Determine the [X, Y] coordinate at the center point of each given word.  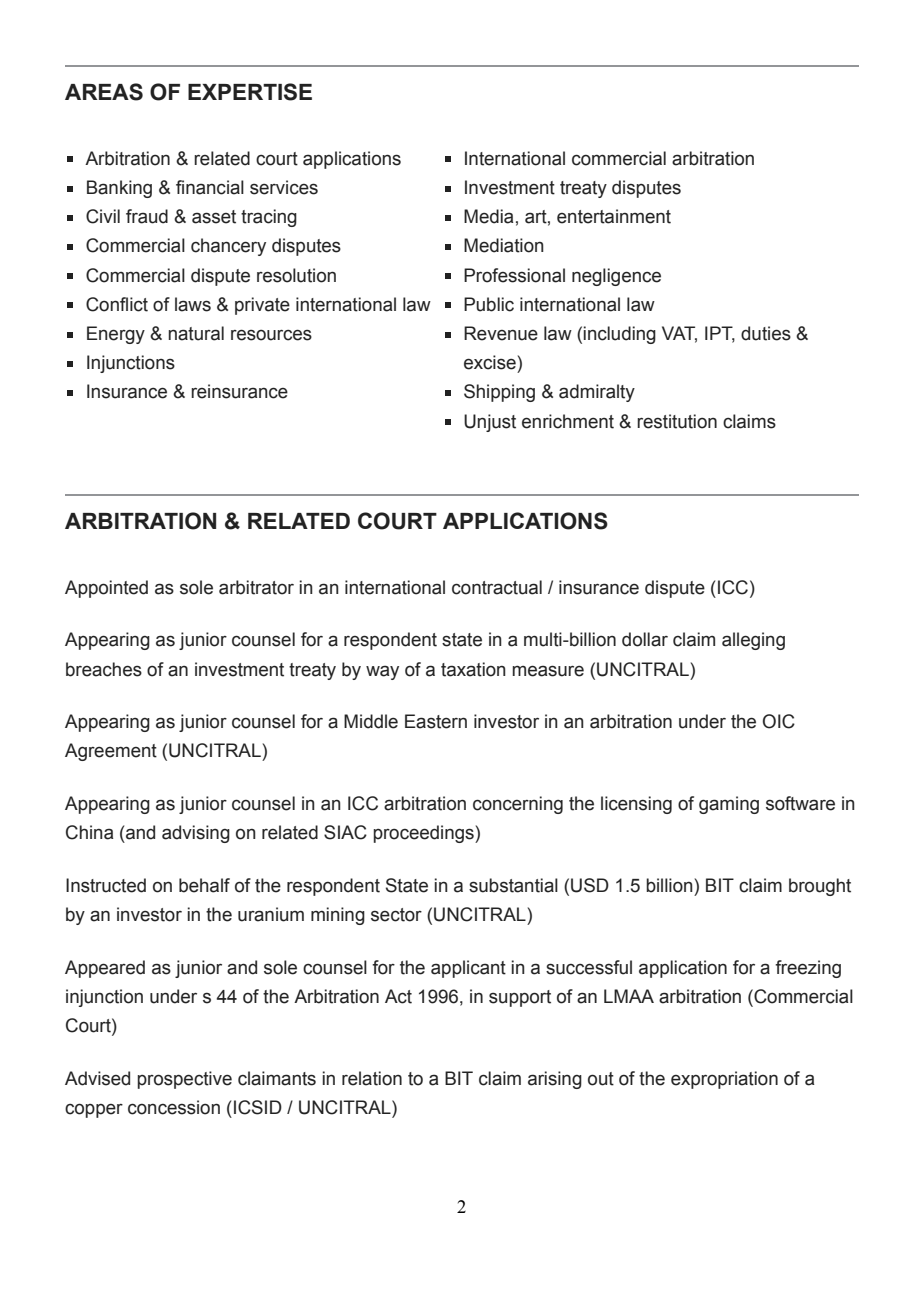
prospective [185, 1080]
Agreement [111, 752]
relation [372, 1078]
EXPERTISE [250, 92]
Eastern [436, 721]
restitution [677, 421]
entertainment [614, 216]
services [284, 187]
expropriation [724, 1080]
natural [196, 333]
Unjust [490, 423]
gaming [729, 805]
